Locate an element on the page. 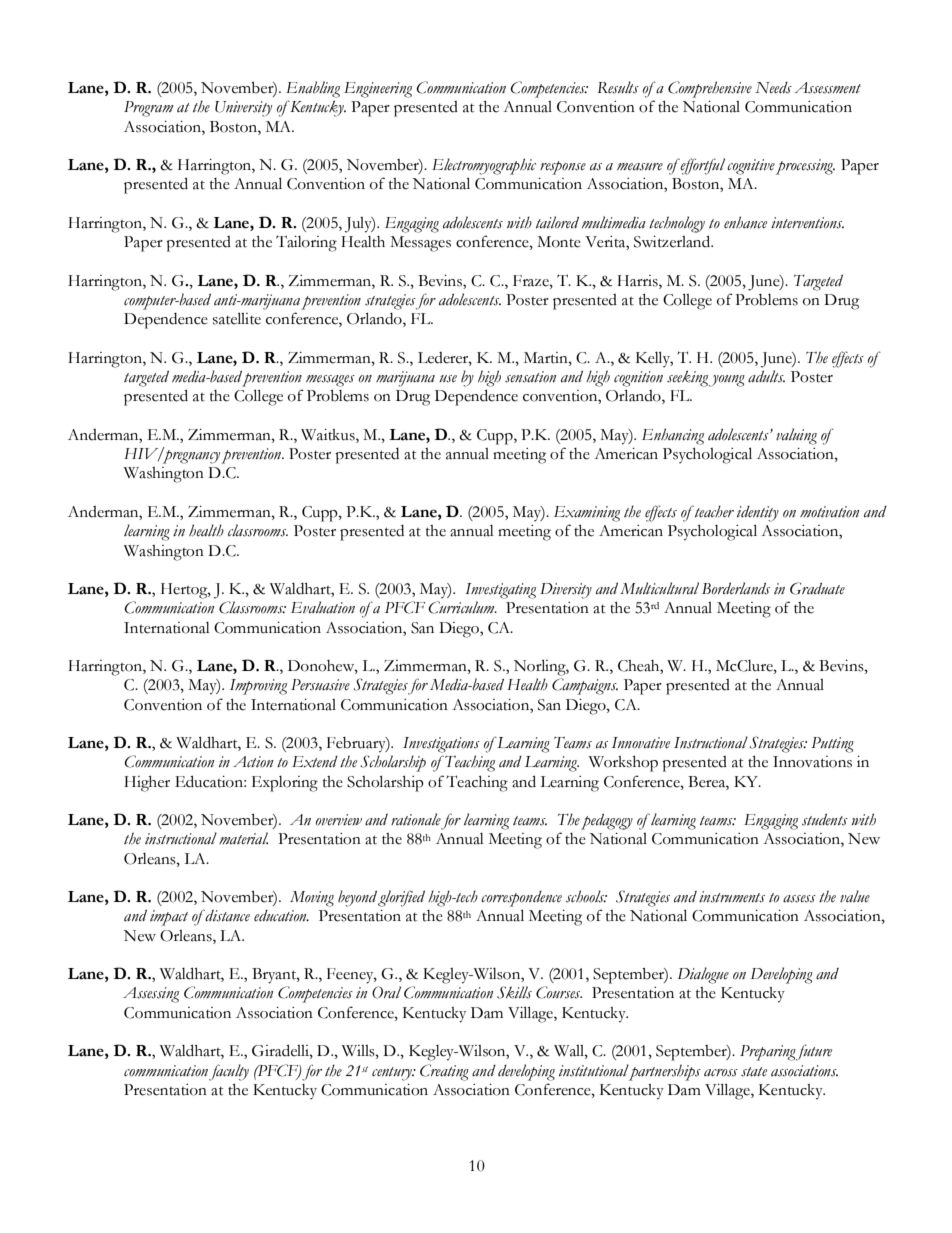 The height and width of the image is (1233, 952). rationale is located at coordinates (416, 819).
